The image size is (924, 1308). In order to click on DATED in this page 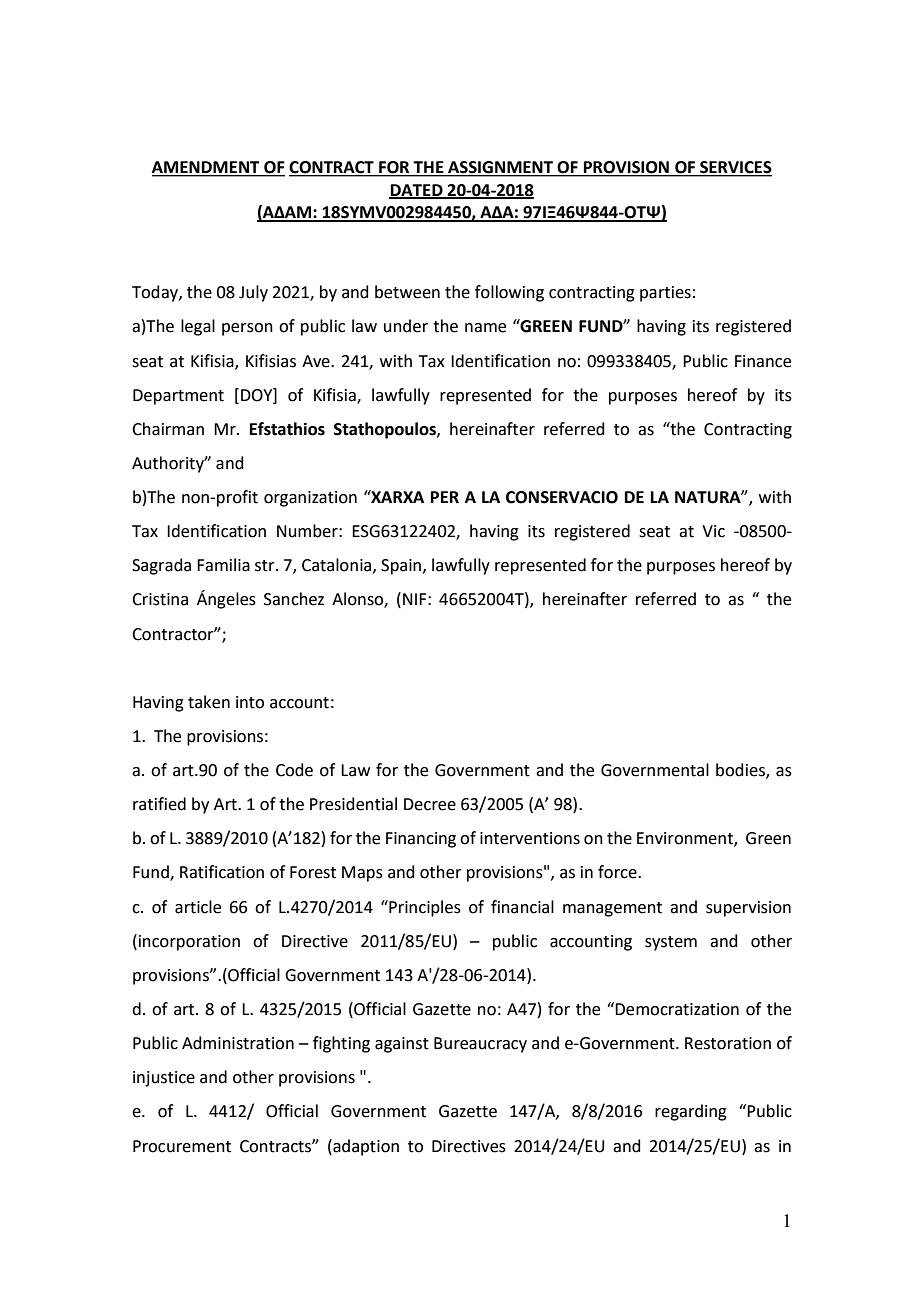, I will do `click(417, 191)`.
